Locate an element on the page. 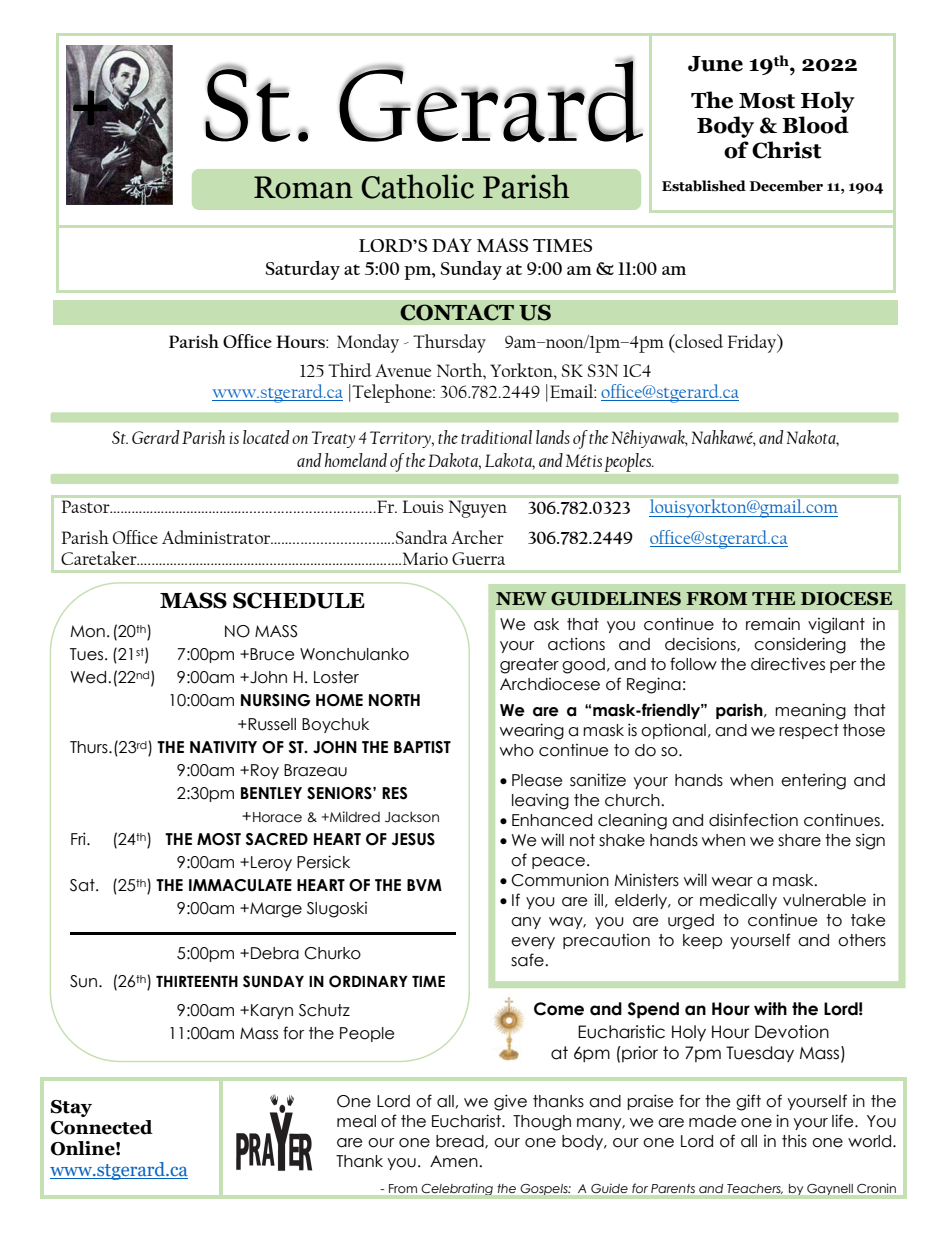  this is located at coordinates (794, 1141).
